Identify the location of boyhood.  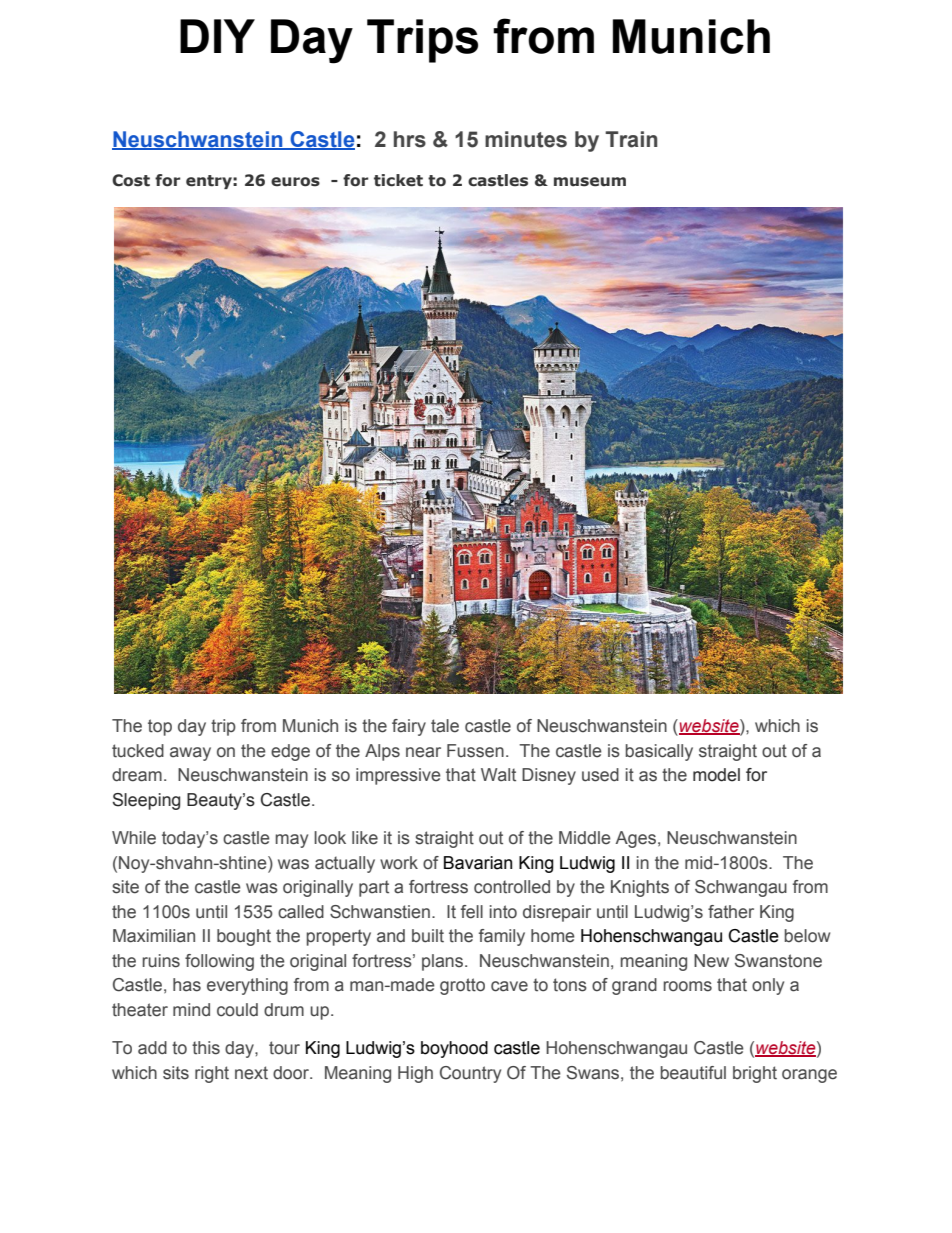
(454, 1049).
